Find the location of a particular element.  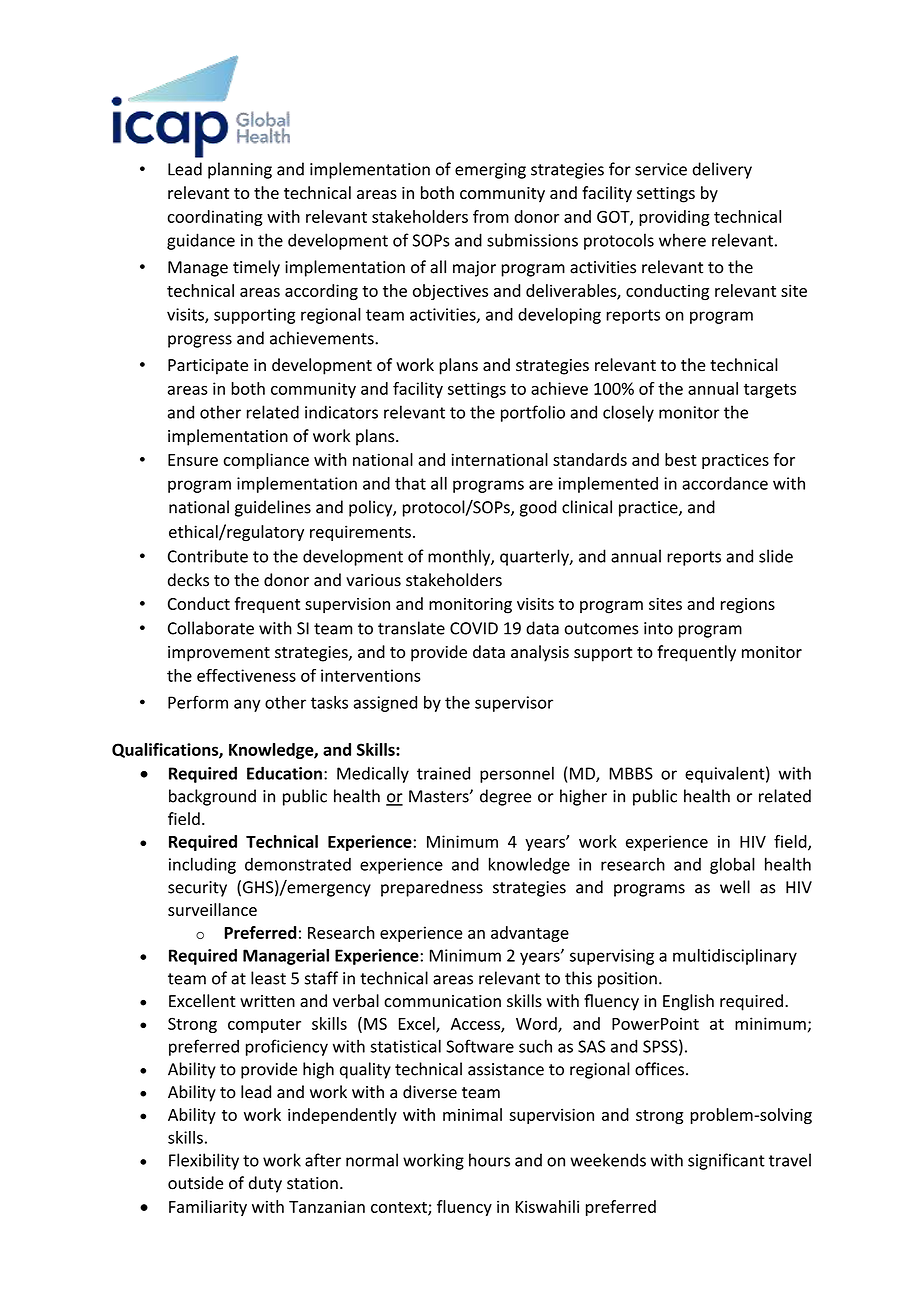

portfolio is located at coordinates (533, 413).
